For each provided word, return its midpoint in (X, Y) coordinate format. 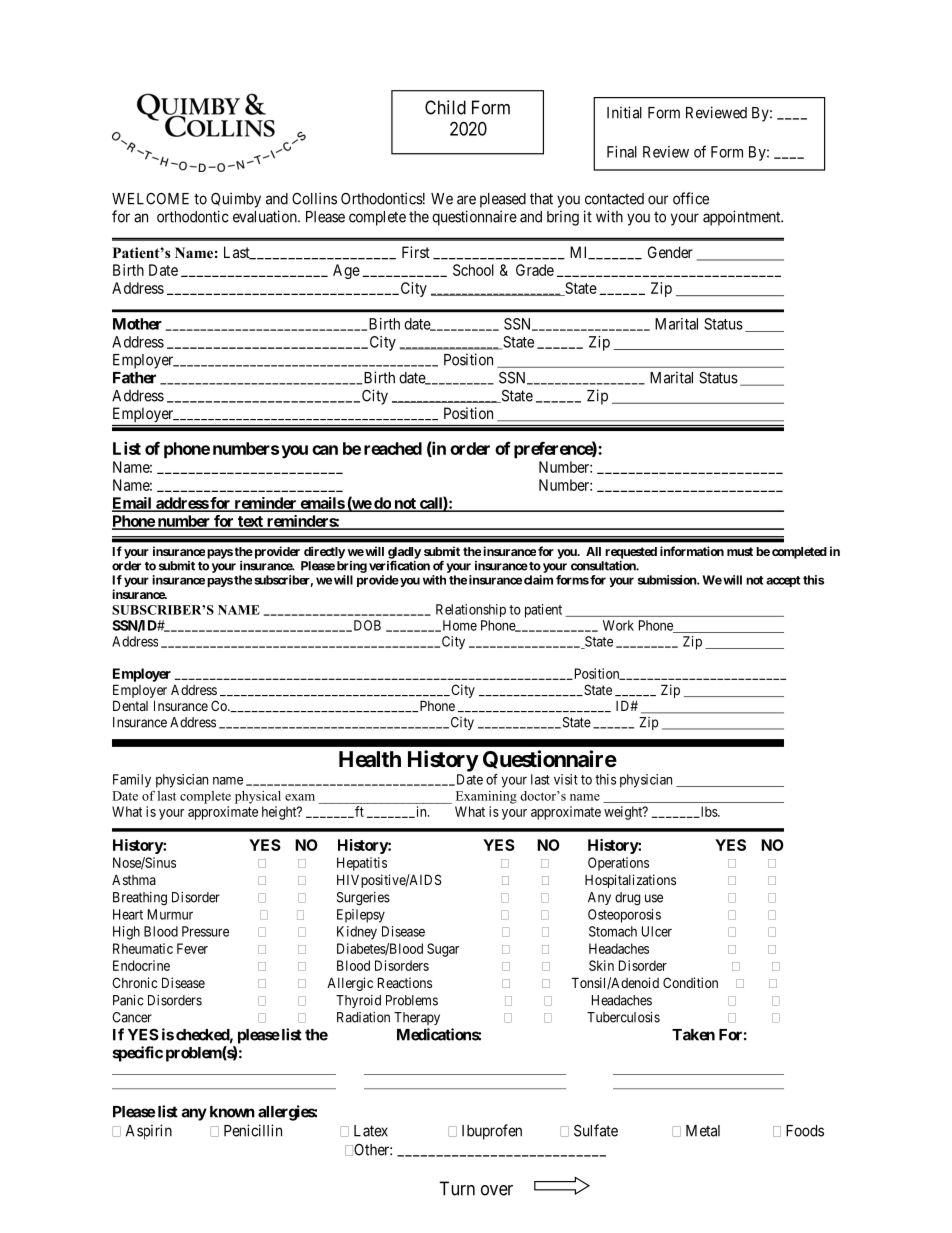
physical (258, 797)
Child (445, 107)
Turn (457, 1188)
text (250, 522)
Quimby (236, 200)
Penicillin (253, 1130)
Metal (703, 1131)
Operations (618, 864)
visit (566, 779)
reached (393, 448)
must (740, 551)
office (691, 198)
